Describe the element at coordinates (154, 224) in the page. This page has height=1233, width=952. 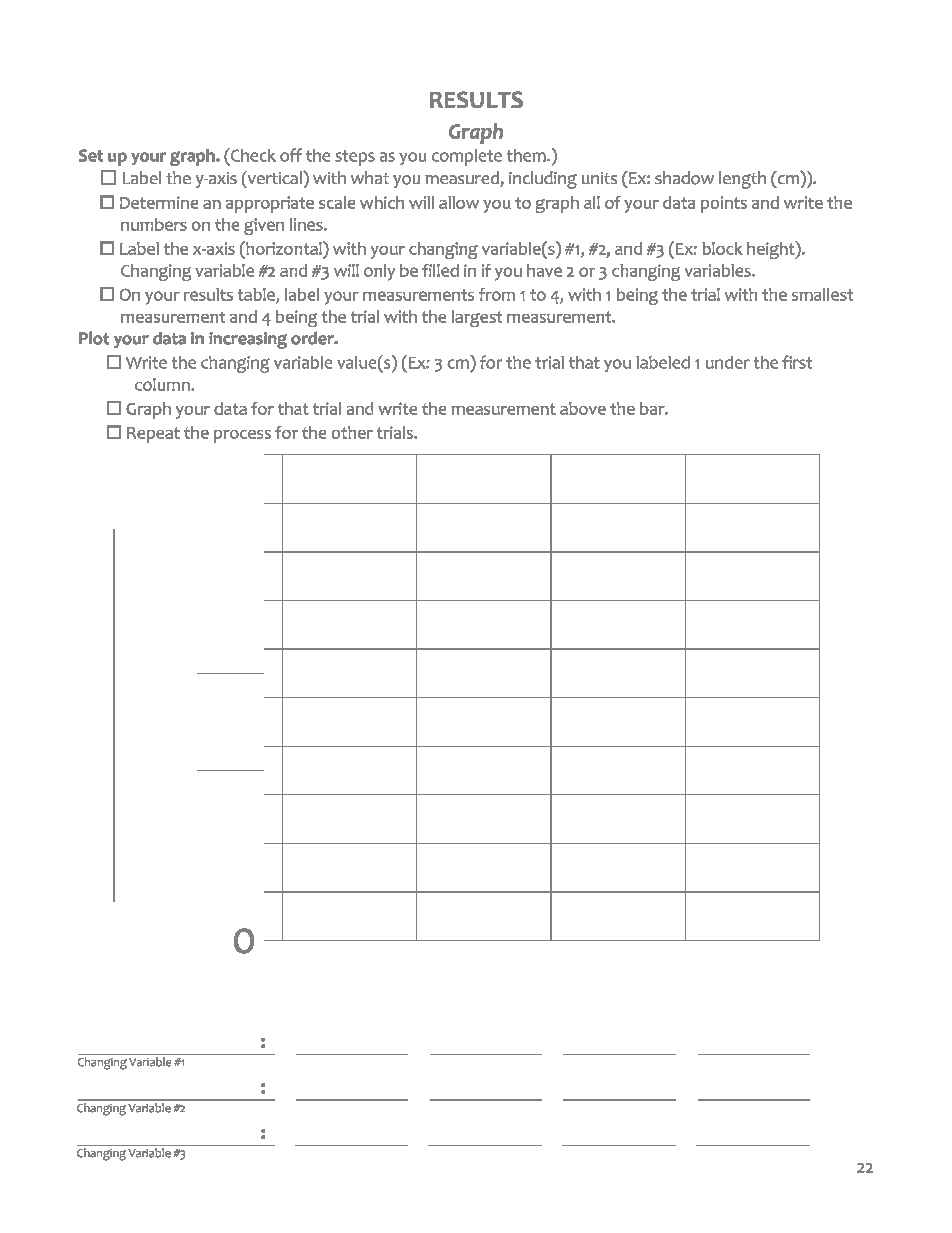
I see `numbers` at that location.
